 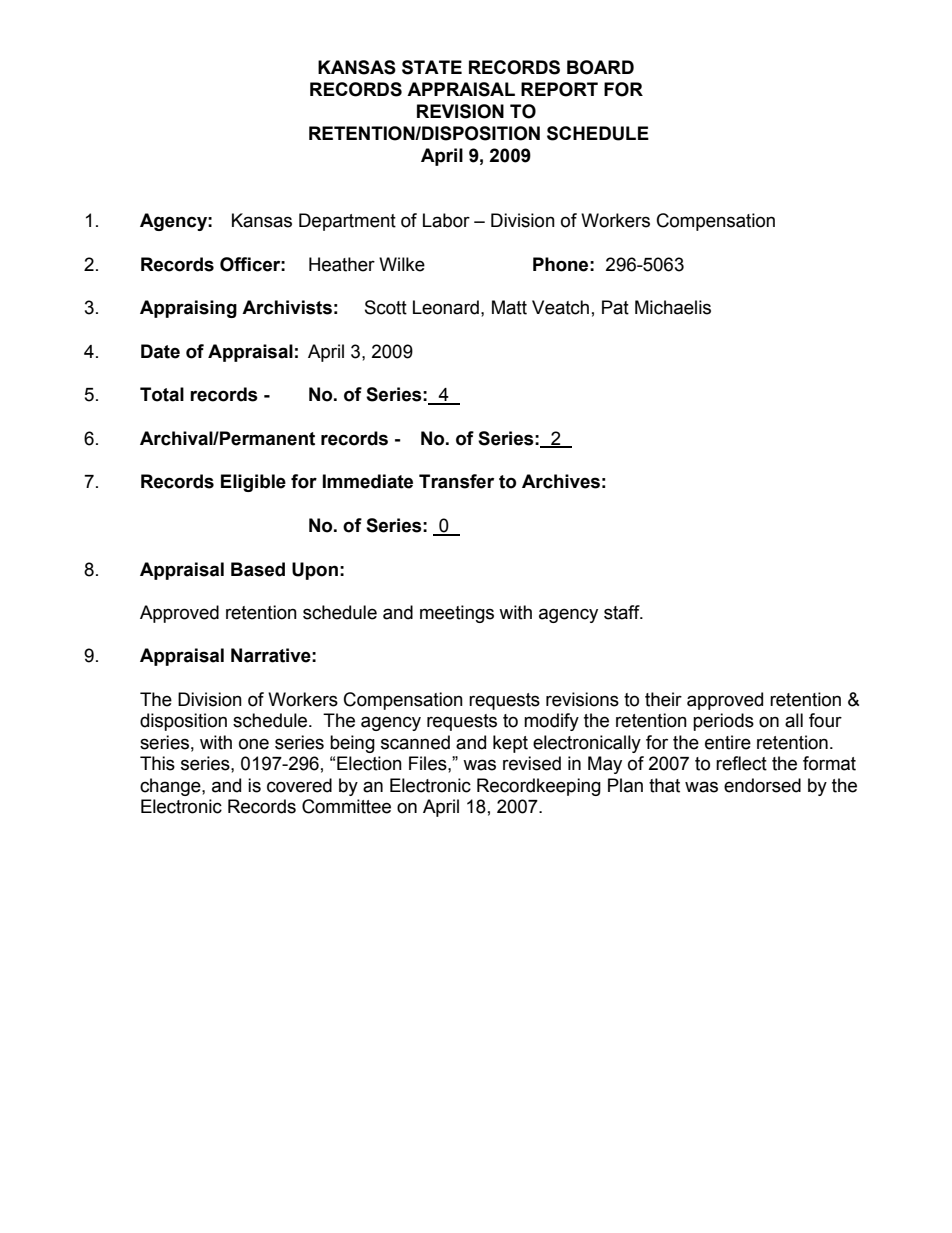 What do you see at coordinates (287, 307) in the screenshot?
I see `Archivists` at bounding box center [287, 307].
